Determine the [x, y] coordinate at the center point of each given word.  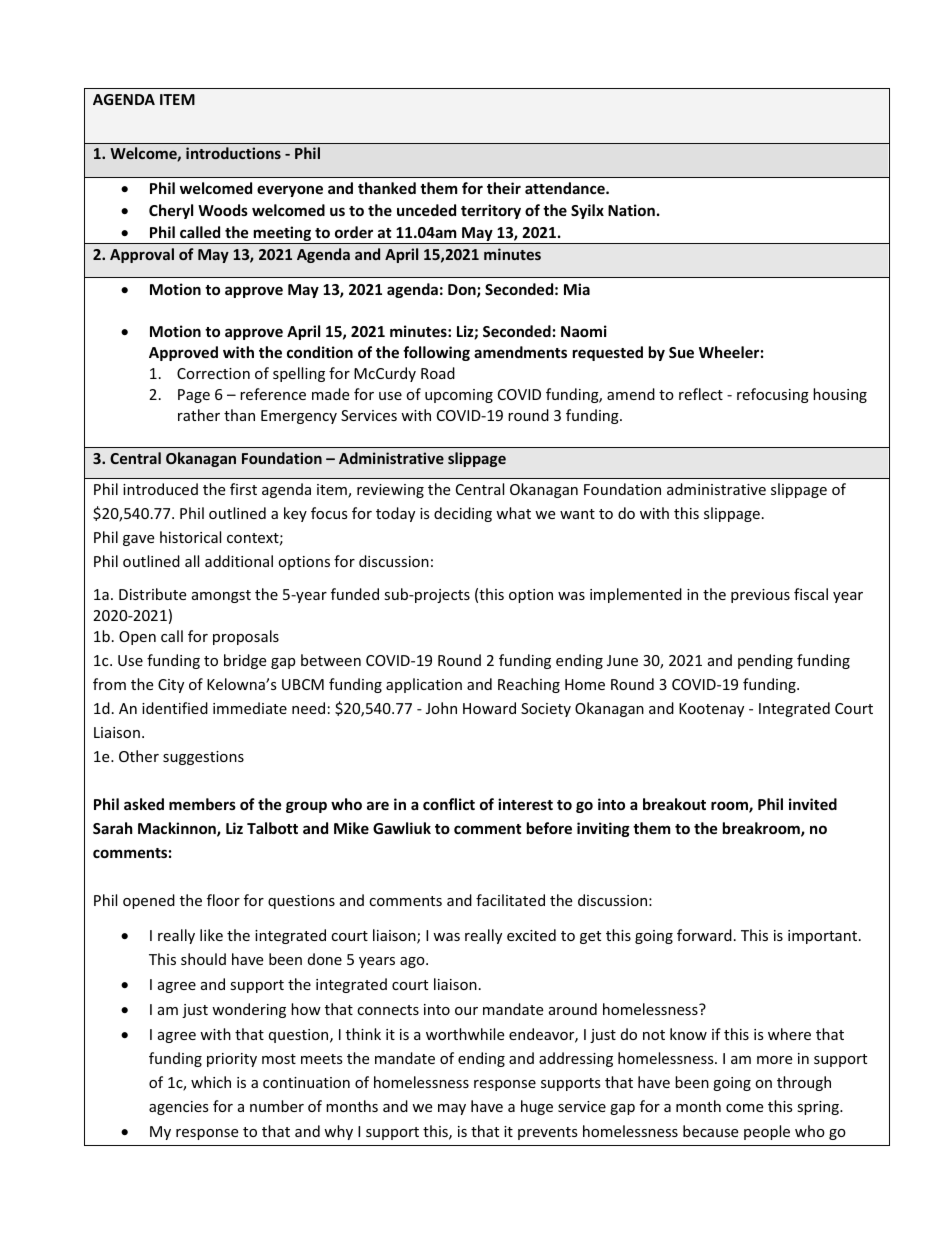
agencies [179, 1108]
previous [760, 596]
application [424, 685]
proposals [246, 637]
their [504, 188]
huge [537, 1107]
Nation [631, 210]
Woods [223, 210]
